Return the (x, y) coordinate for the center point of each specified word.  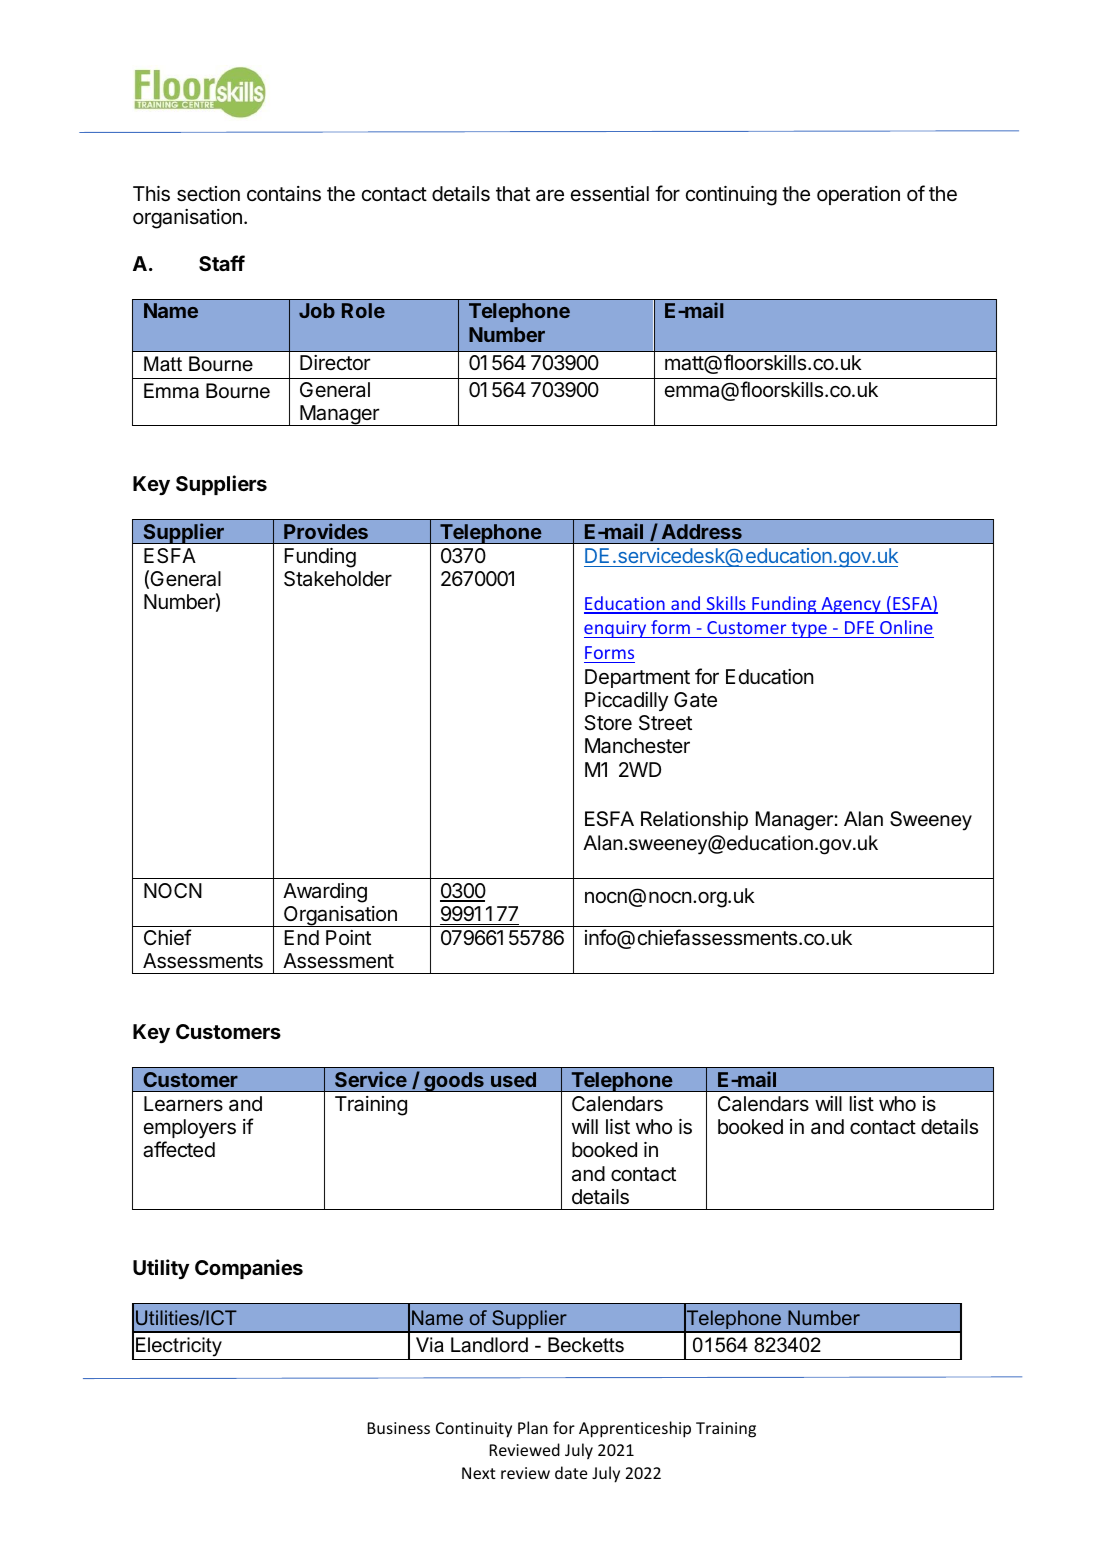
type (809, 630)
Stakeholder (338, 579)
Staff (222, 263)
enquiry (616, 629)
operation (858, 195)
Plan (533, 1427)
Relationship (694, 820)
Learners (183, 1104)
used (513, 1079)
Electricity (179, 1347)
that (513, 194)
